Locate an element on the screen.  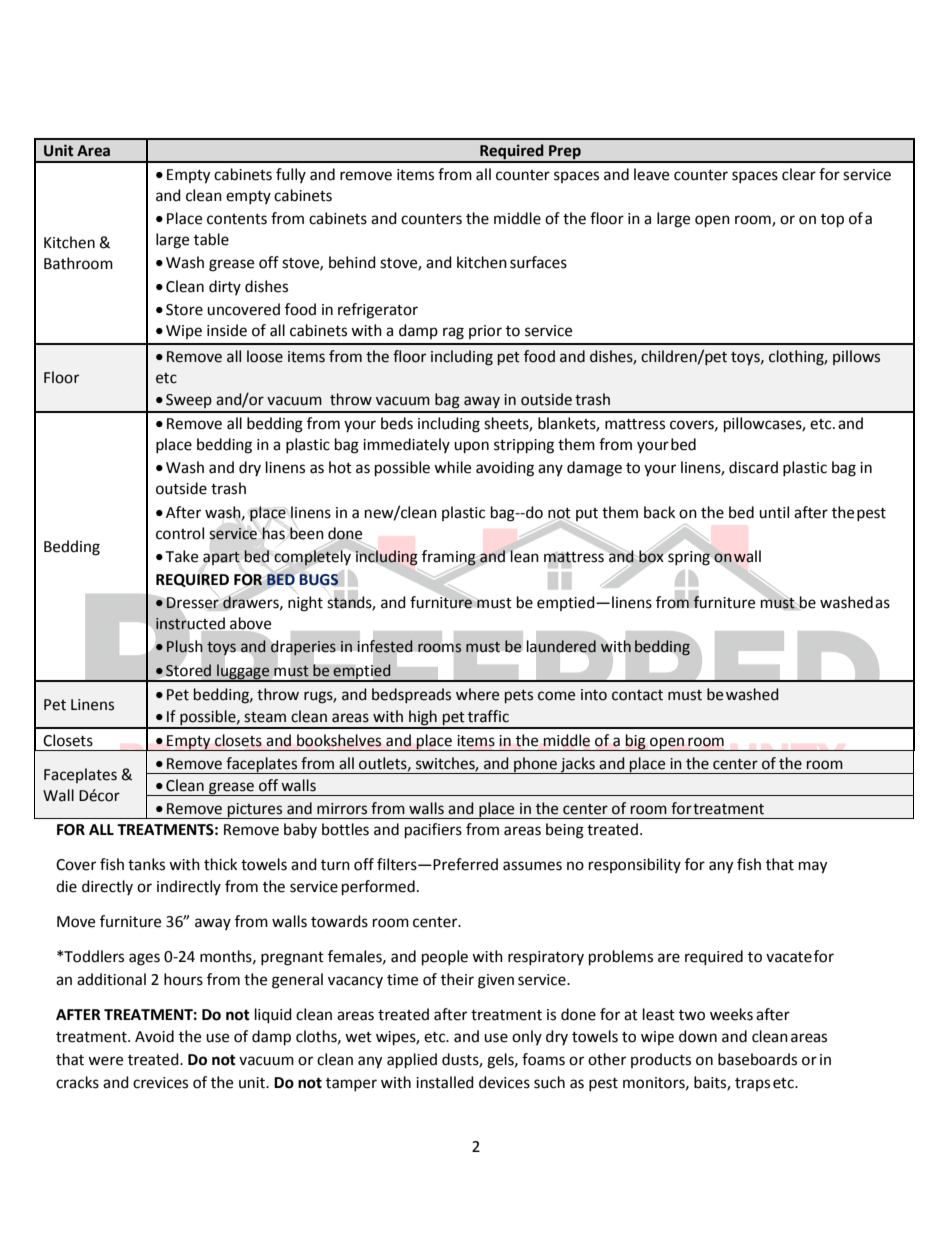
may is located at coordinates (813, 867).
